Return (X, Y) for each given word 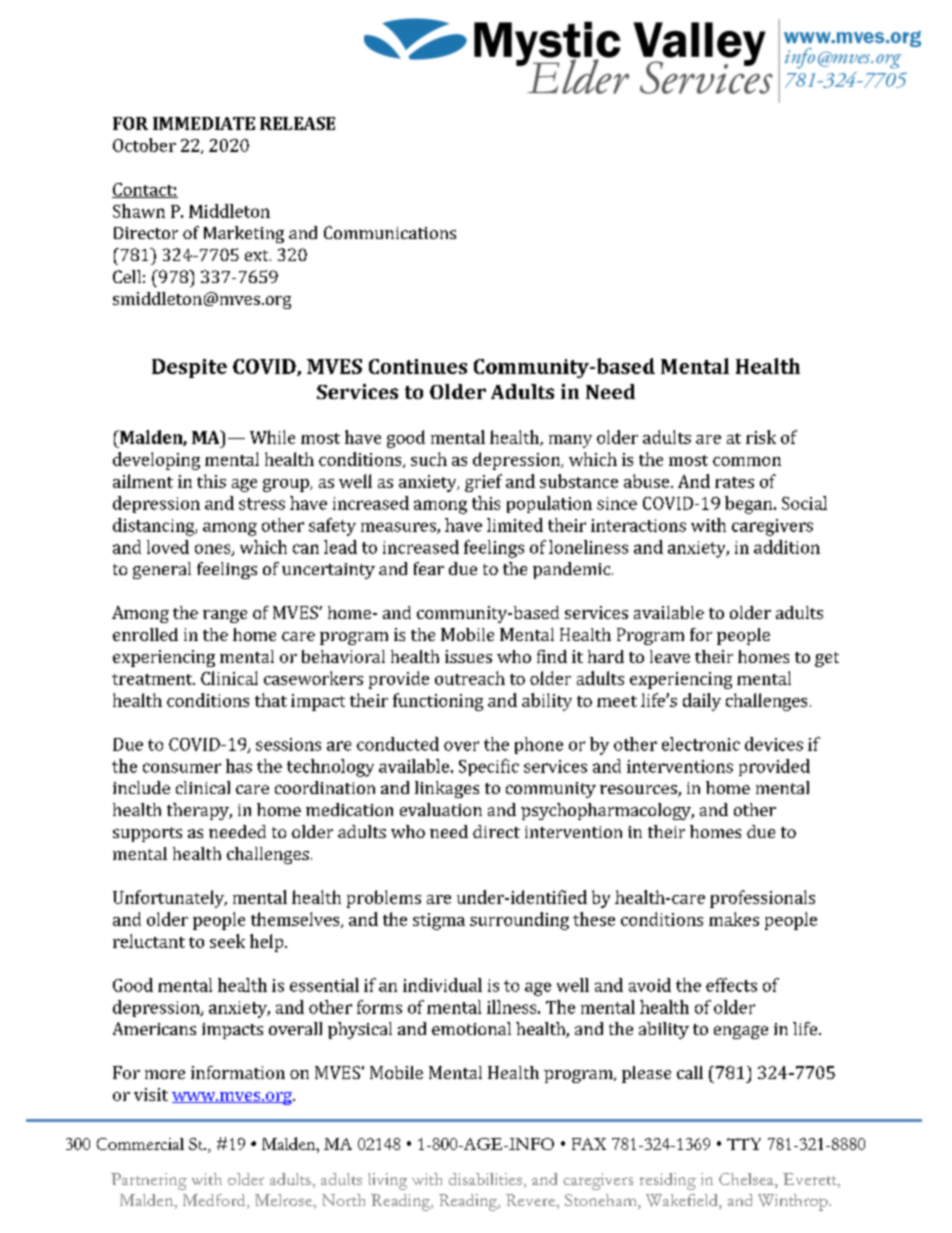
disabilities (485, 1179)
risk (761, 437)
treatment (153, 679)
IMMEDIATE (204, 123)
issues (468, 656)
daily (702, 702)
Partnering (149, 1181)
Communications (390, 232)
